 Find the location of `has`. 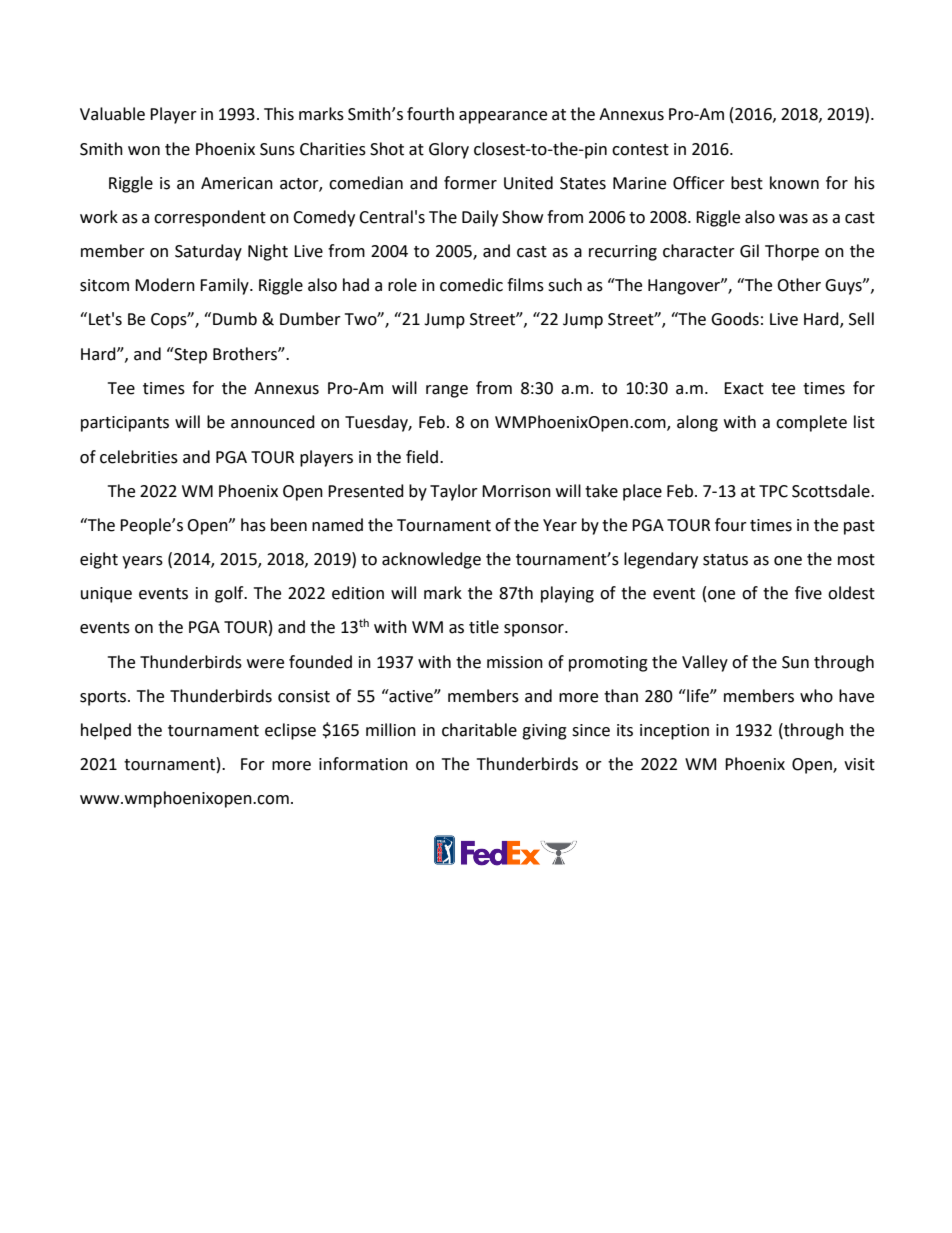

has is located at coordinates (253, 525).
